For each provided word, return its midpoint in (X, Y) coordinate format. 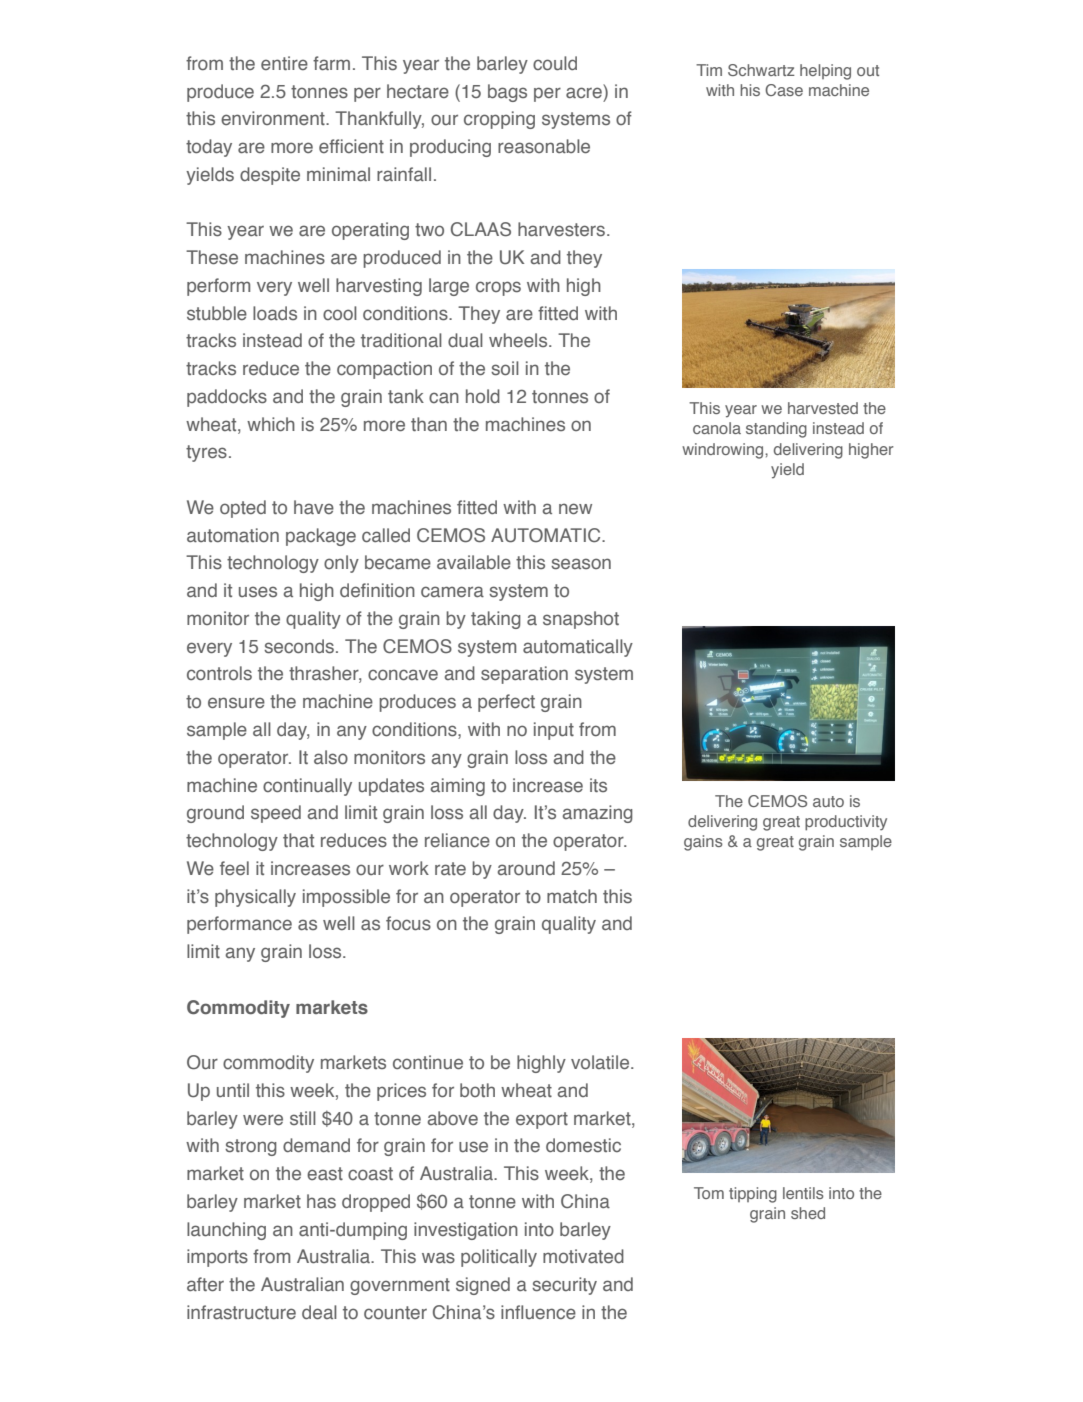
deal (319, 1312)
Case (784, 90)
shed (808, 1213)
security (564, 1286)
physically (255, 898)
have (314, 507)
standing (776, 430)
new (575, 509)
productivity (846, 823)
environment (274, 118)
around (526, 868)
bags (507, 93)
